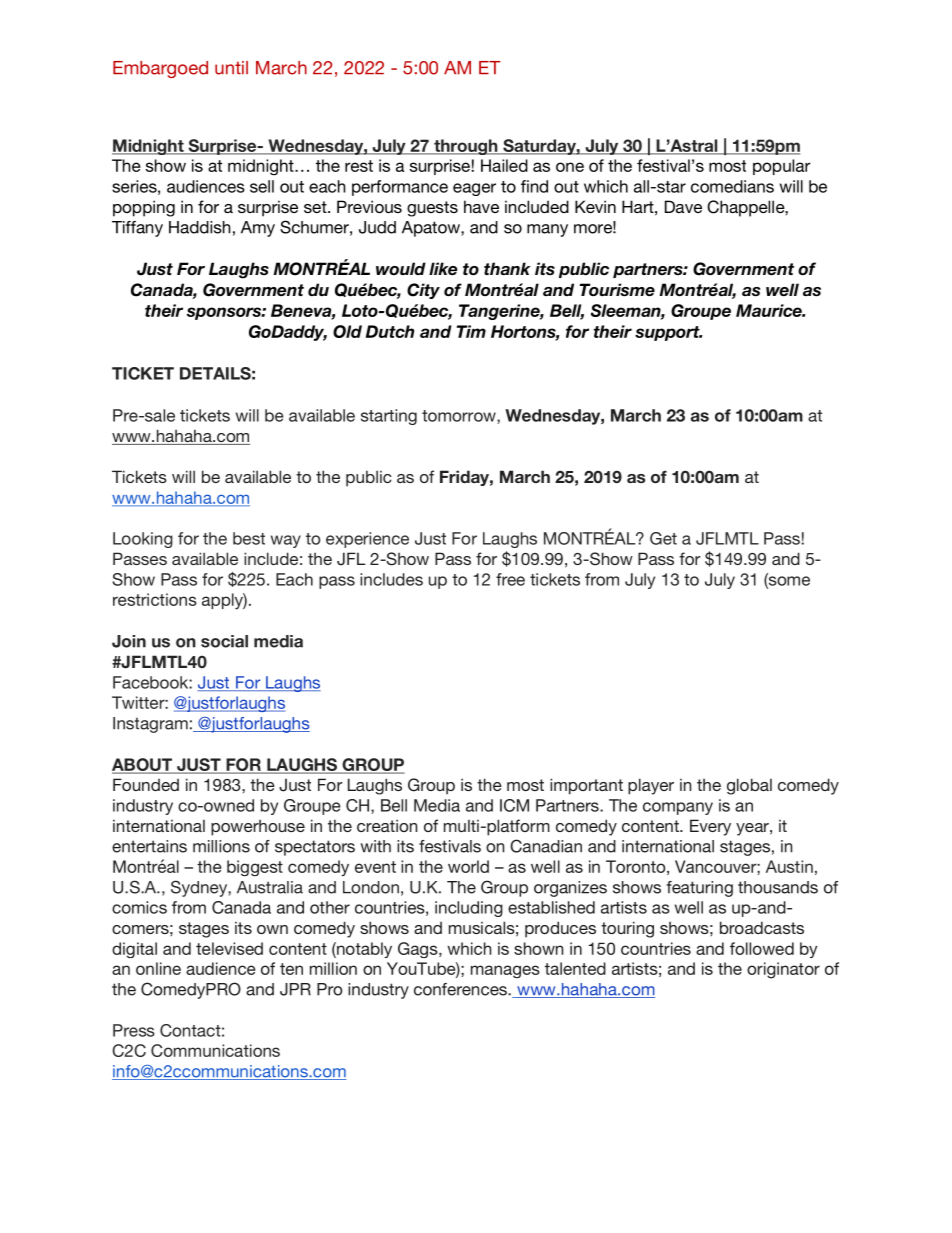 Image resolution: width=952 pixels, height=1233 pixels. I want to click on popular, so click(782, 167).
